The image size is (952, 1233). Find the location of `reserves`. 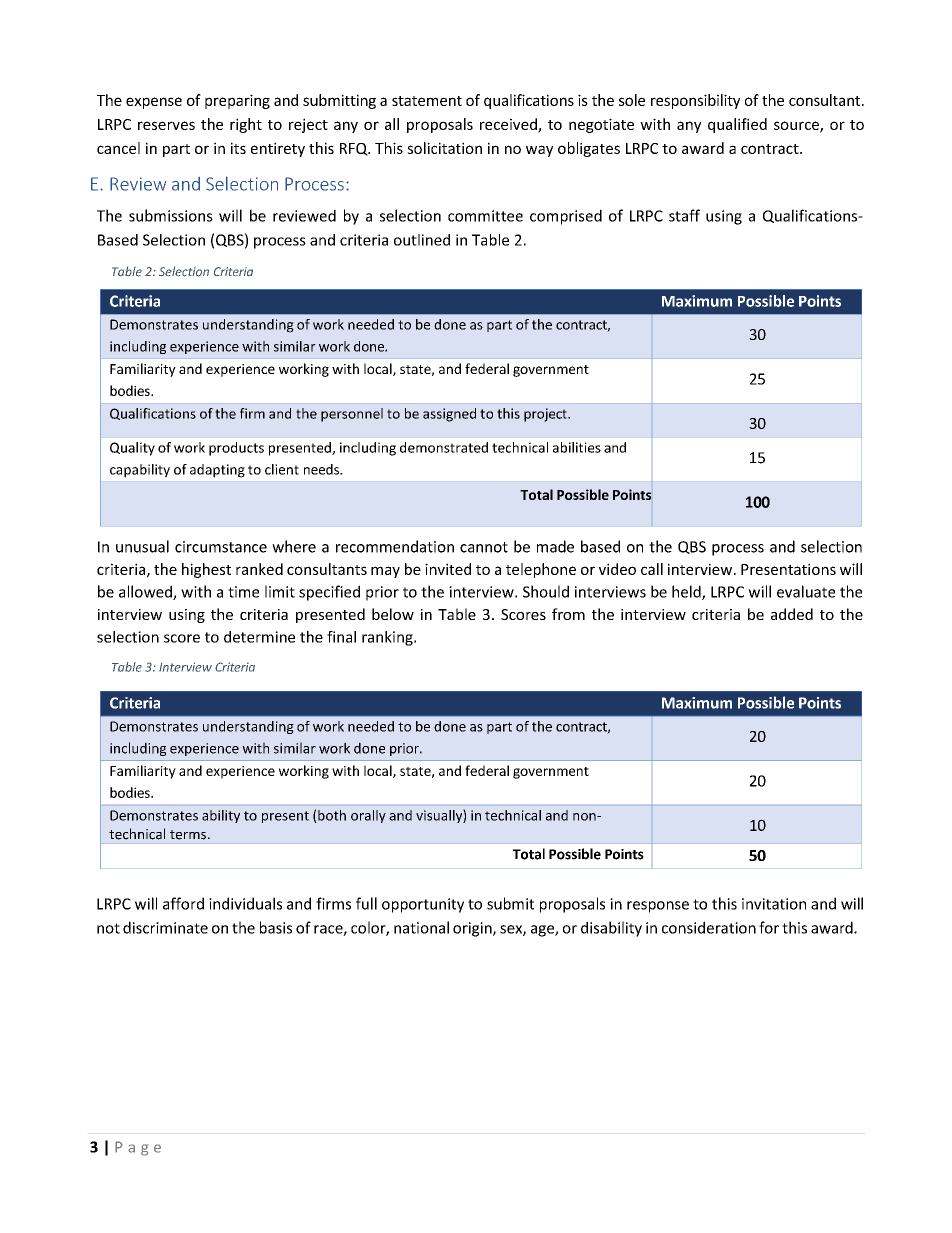

reserves is located at coordinates (166, 125).
